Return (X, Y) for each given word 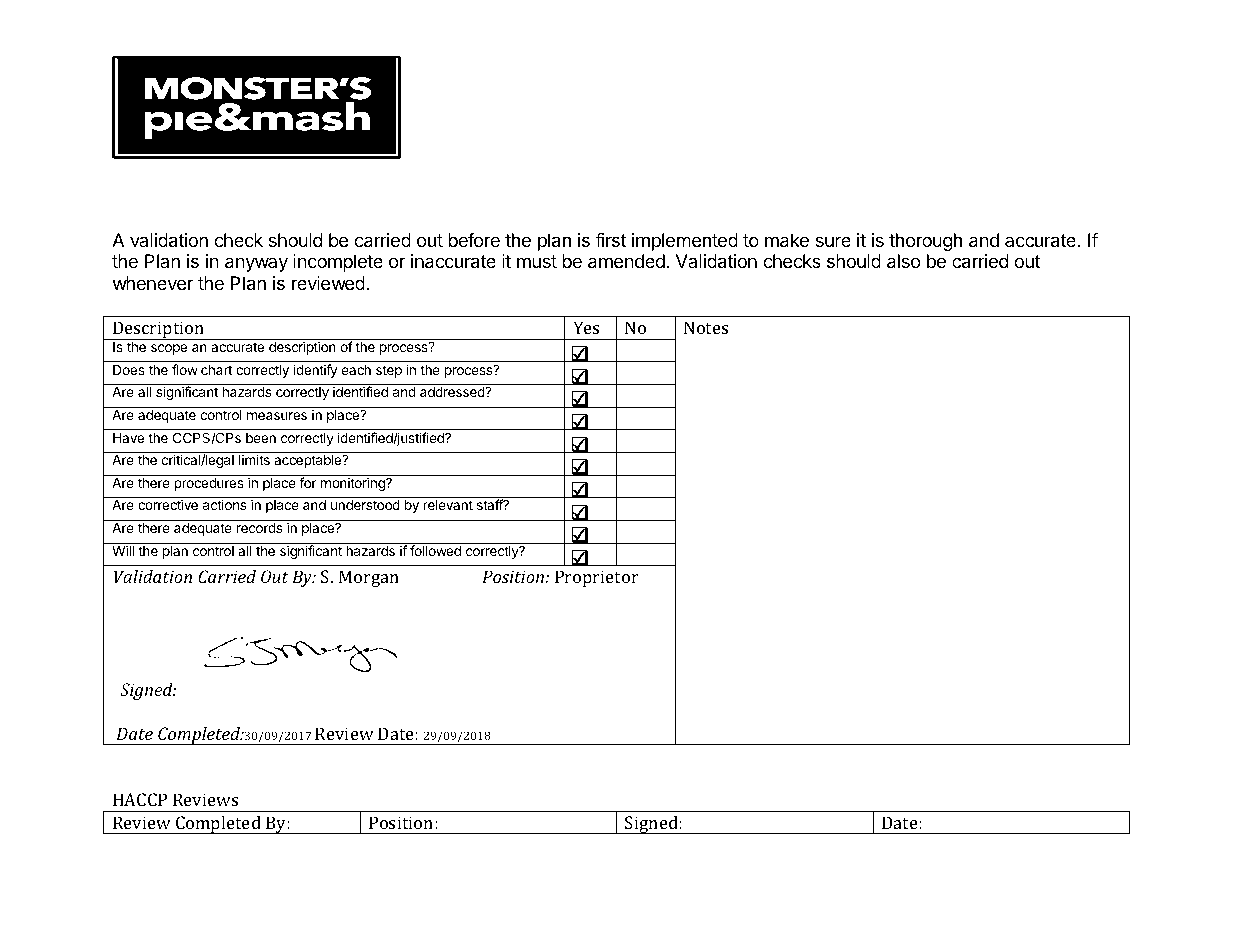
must (537, 261)
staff (491, 504)
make (787, 240)
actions (224, 504)
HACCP (140, 799)
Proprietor (597, 578)
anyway (256, 264)
